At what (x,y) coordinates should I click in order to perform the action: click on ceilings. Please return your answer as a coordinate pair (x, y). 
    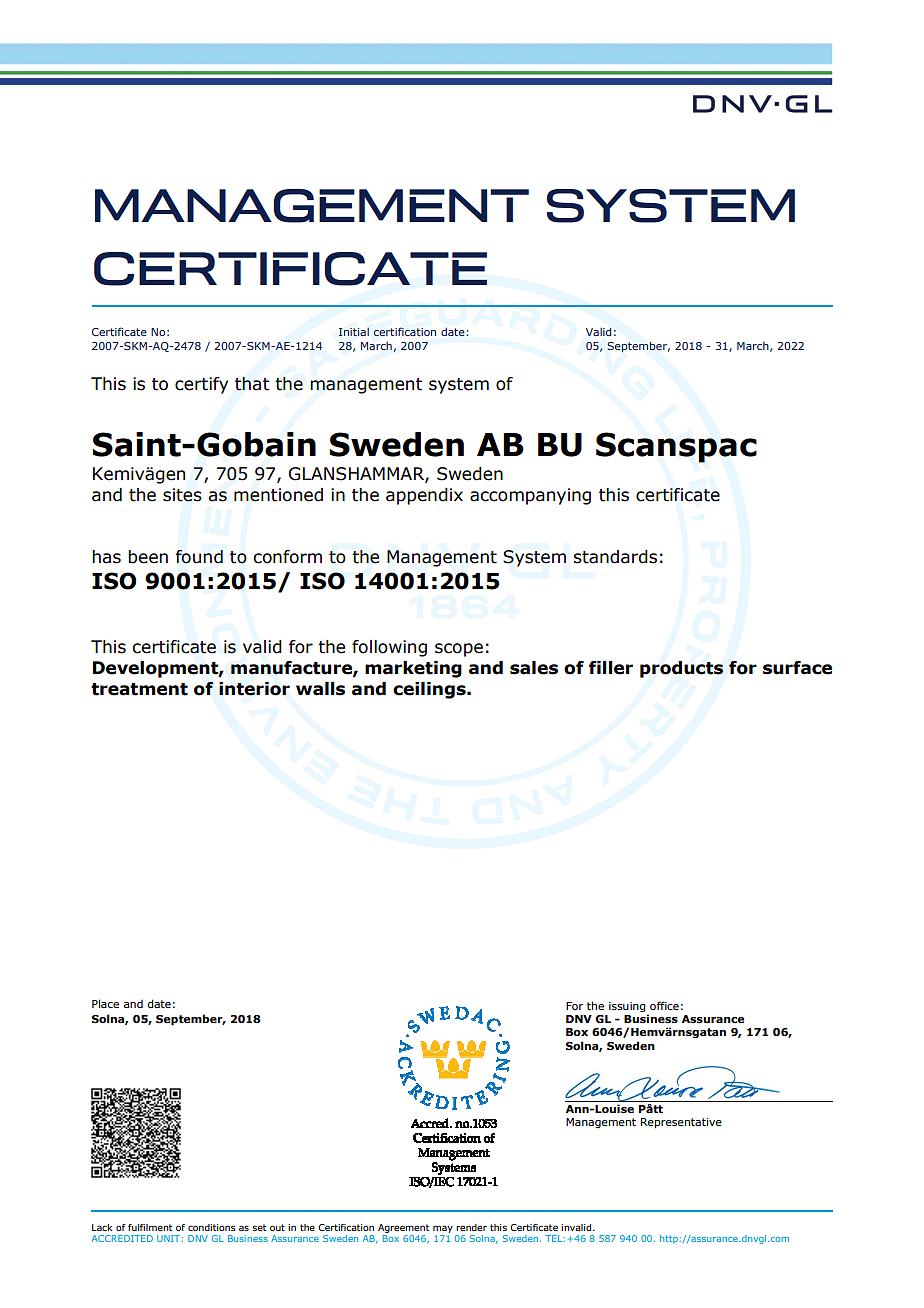
    Looking at the image, I should click on (430, 690).
